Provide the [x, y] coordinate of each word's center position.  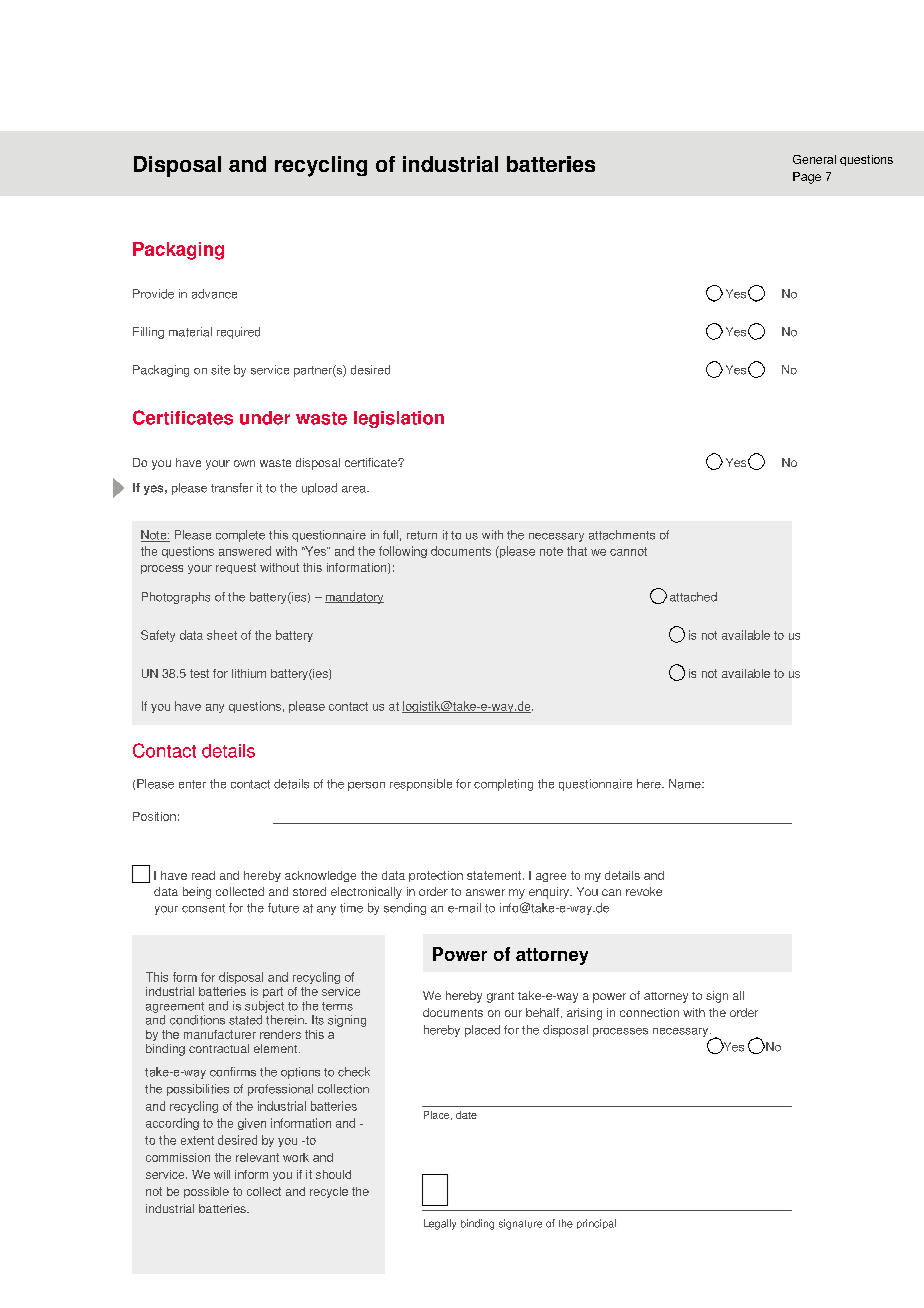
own [244, 463]
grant [500, 997]
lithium [249, 673]
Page [807, 178]
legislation [399, 419]
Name [686, 784]
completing [503, 785]
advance [214, 294]
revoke [644, 891]
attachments [622, 535]
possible [206, 1192]
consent [203, 908]
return [422, 535]
